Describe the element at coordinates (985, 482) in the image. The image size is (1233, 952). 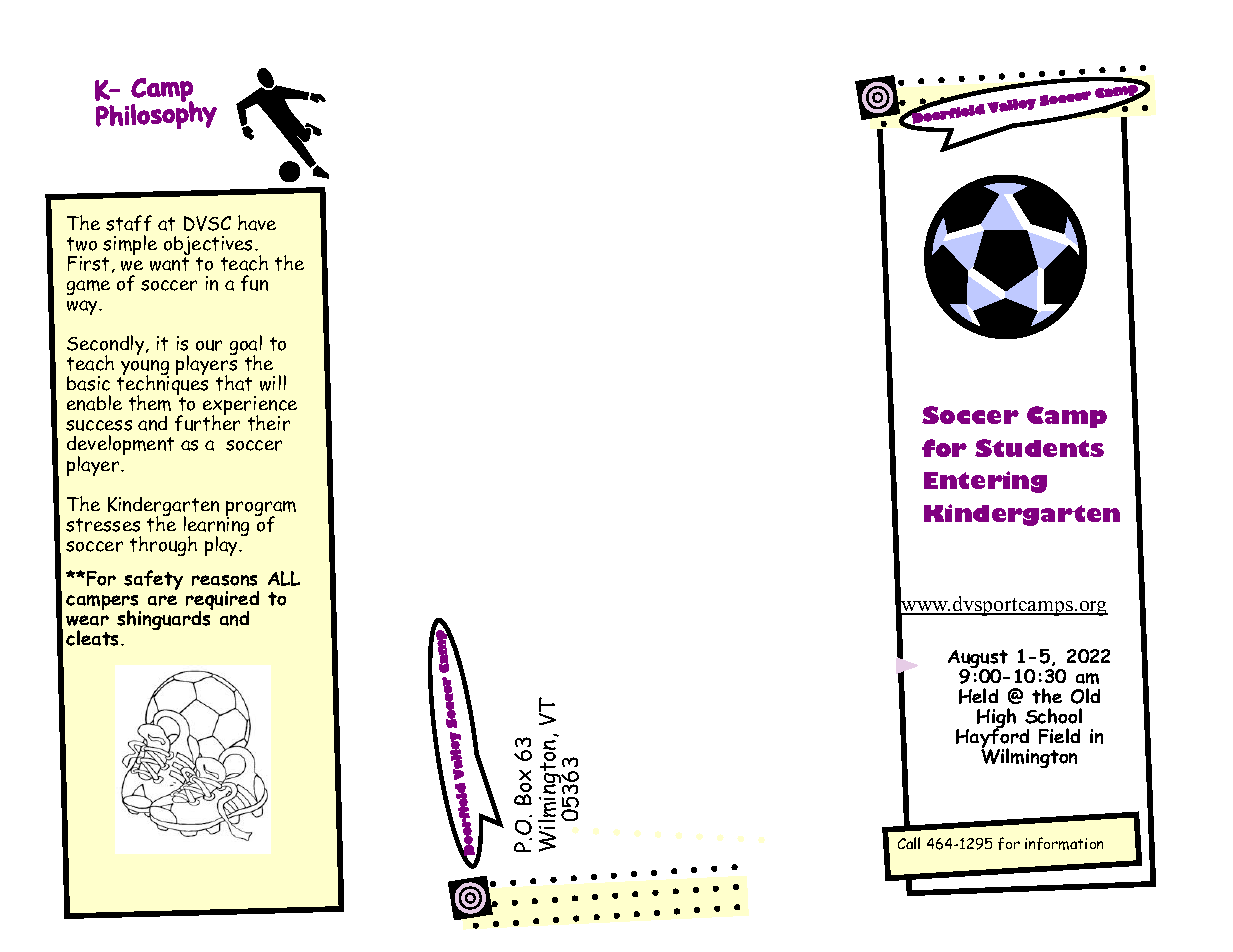
I see `Entering` at that location.
